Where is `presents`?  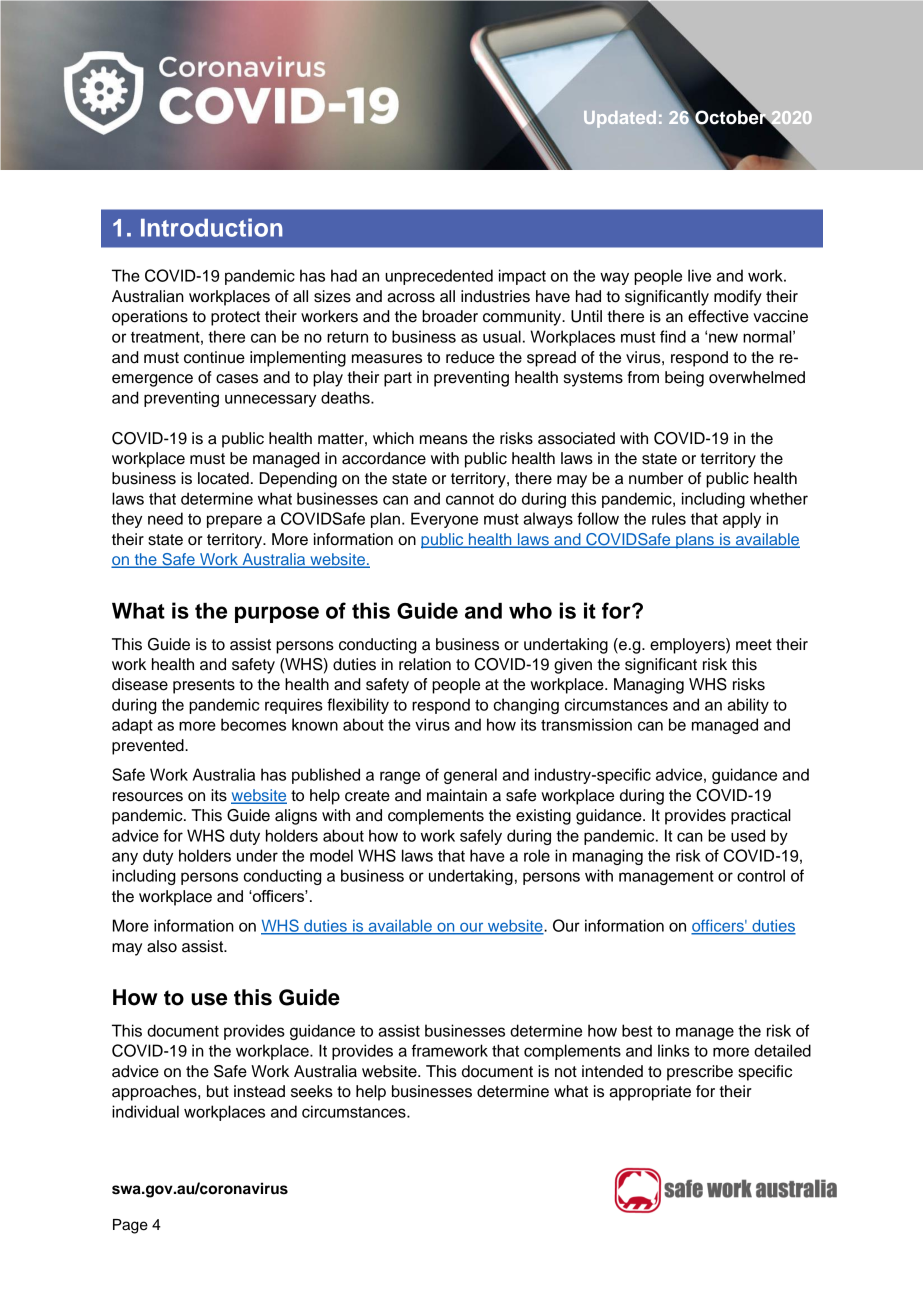
presents is located at coordinates (204, 686).
